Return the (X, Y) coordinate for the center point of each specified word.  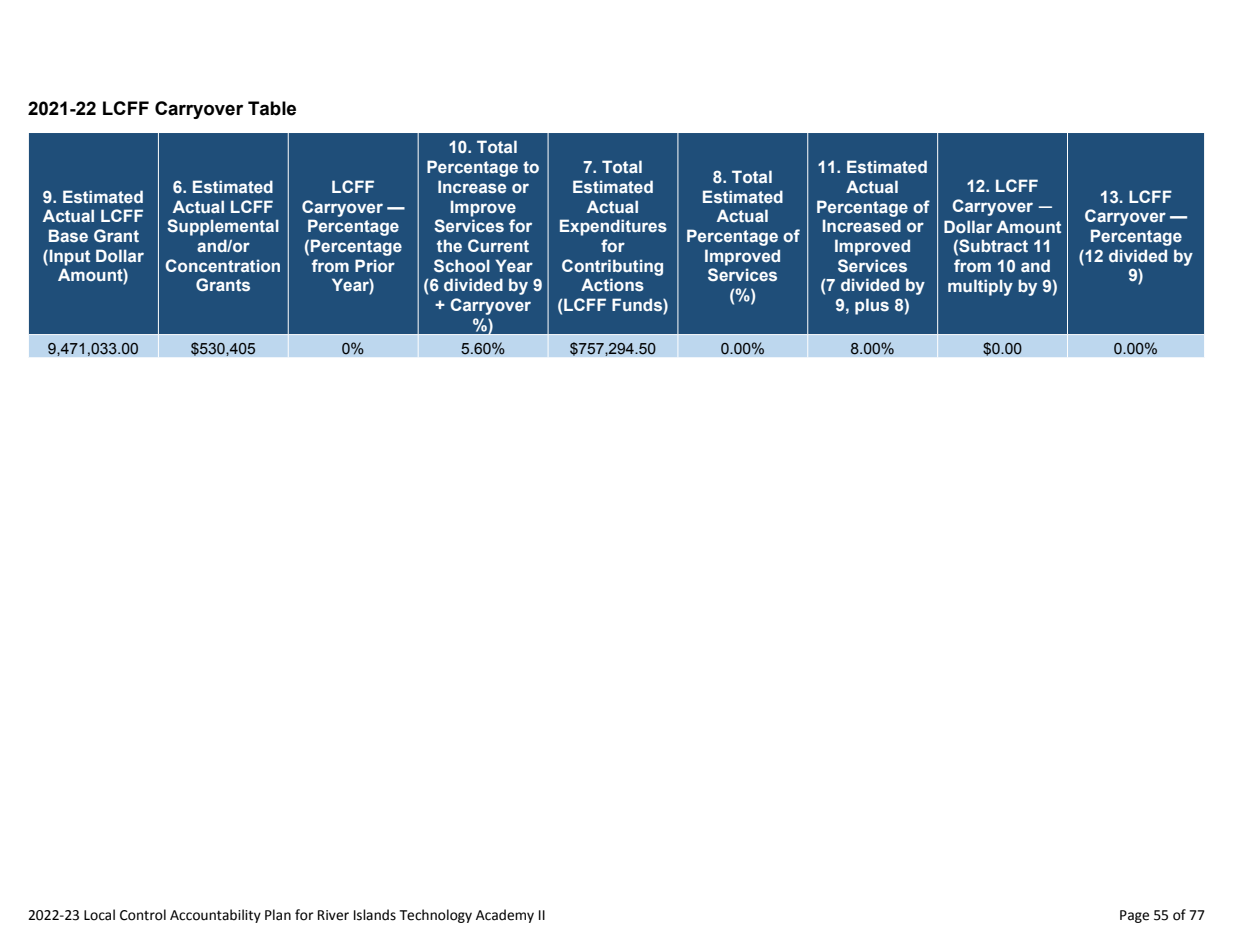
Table (272, 108)
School (462, 265)
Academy (505, 916)
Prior (375, 265)
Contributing (612, 267)
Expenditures (613, 227)
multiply (980, 287)
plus (872, 306)
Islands (375, 915)
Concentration (223, 265)
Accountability (215, 916)
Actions (612, 284)
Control (143, 915)
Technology (435, 916)
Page (1134, 916)
